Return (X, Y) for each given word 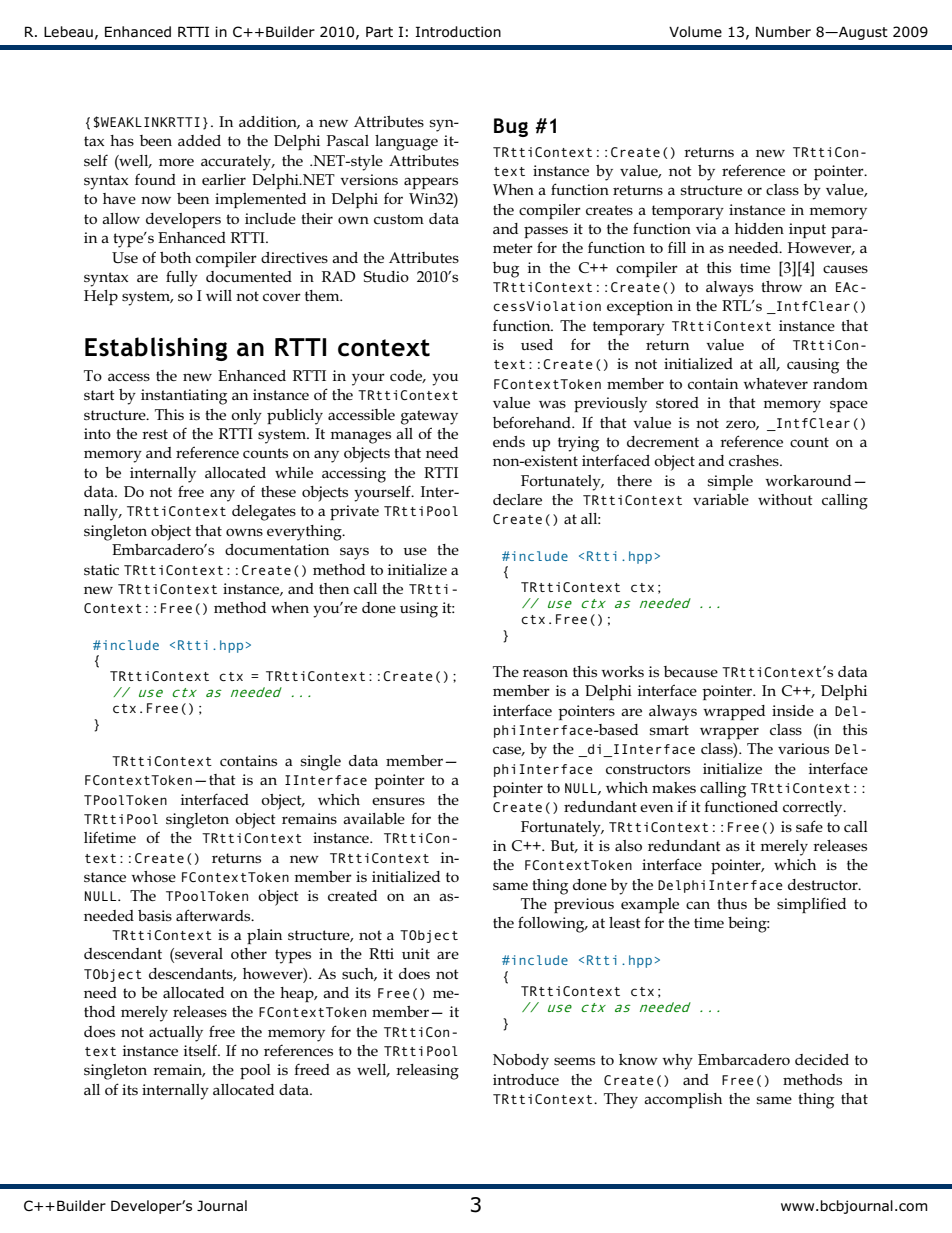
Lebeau (68, 31)
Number (783, 31)
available (374, 818)
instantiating (184, 397)
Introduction (458, 31)
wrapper (729, 733)
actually (176, 1034)
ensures (398, 801)
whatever (775, 383)
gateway (429, 417)
